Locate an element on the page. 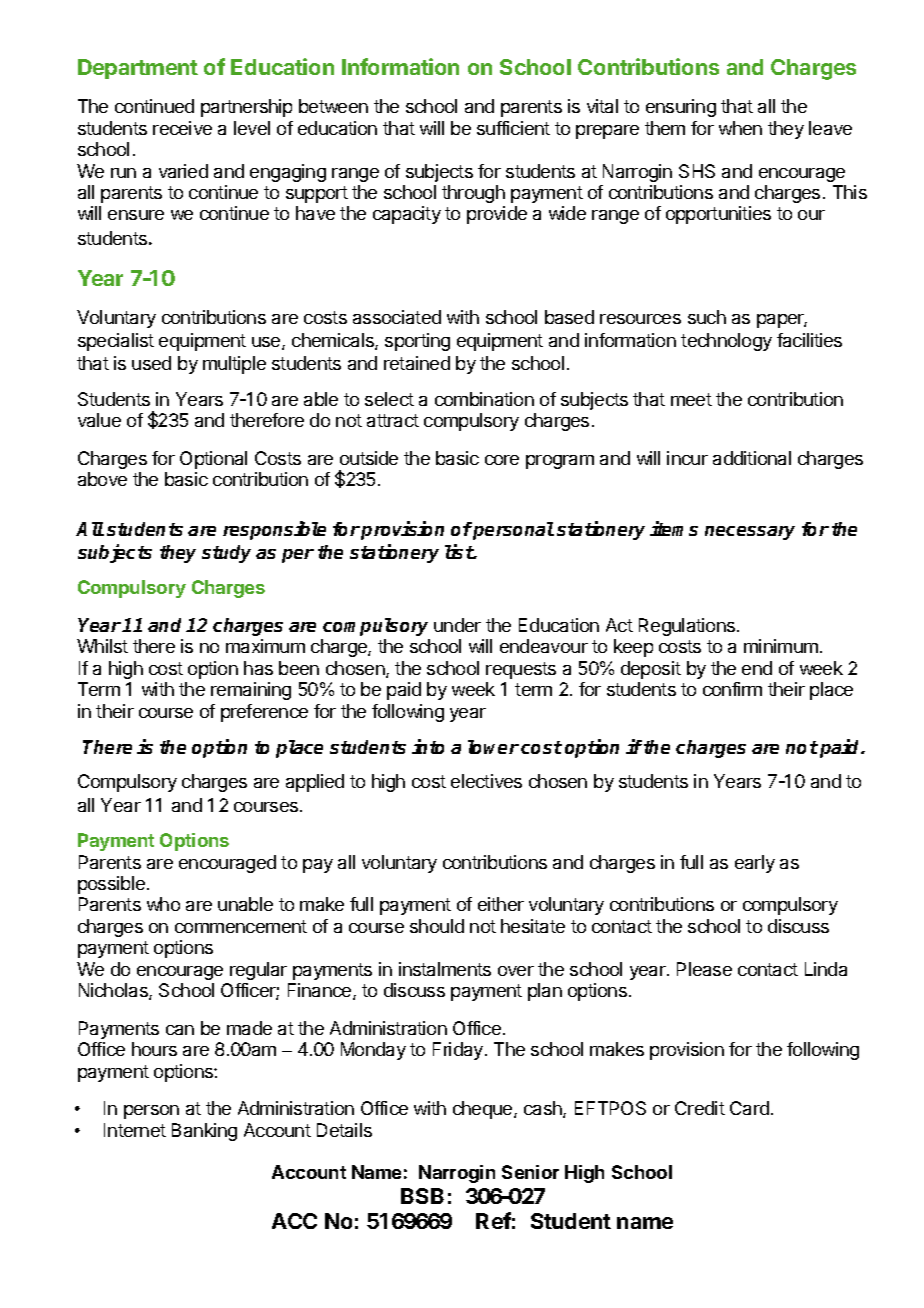 Image resolution: width=924 pixels, height=1308 pixels. when is located at coordinates (740, 128).
